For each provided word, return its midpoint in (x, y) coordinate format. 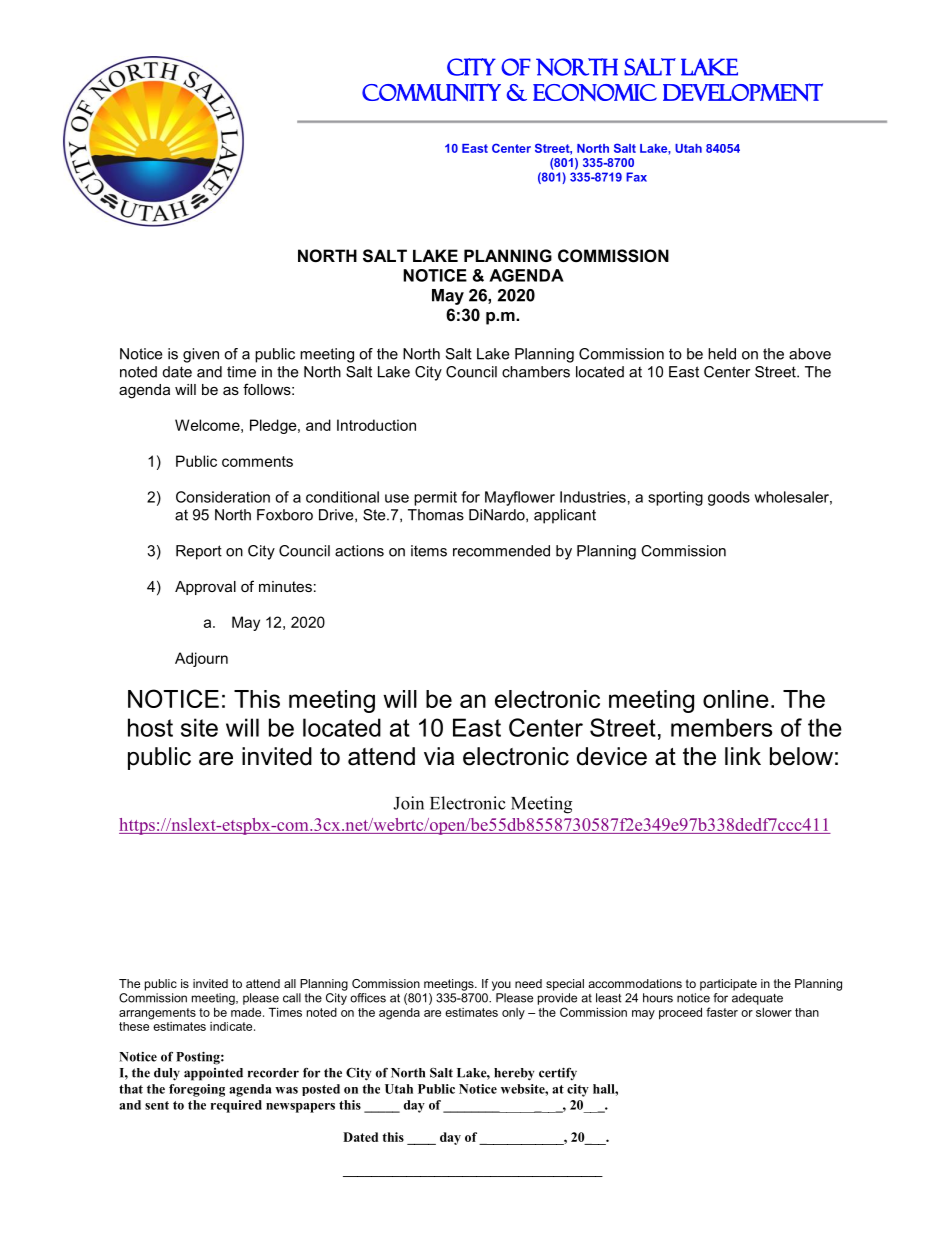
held (722, 354)
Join (408, 803)
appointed (213, 1074)
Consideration (223, 497)
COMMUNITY (431, 92)
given (201, 355)
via (439, 756)
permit (435, 498)
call (292, 998)
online (736, 699)
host (150, 727)
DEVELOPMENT (743, 92)
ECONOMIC (595, 92)
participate (728, 985)
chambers (536, 372)
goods (729, 498)
